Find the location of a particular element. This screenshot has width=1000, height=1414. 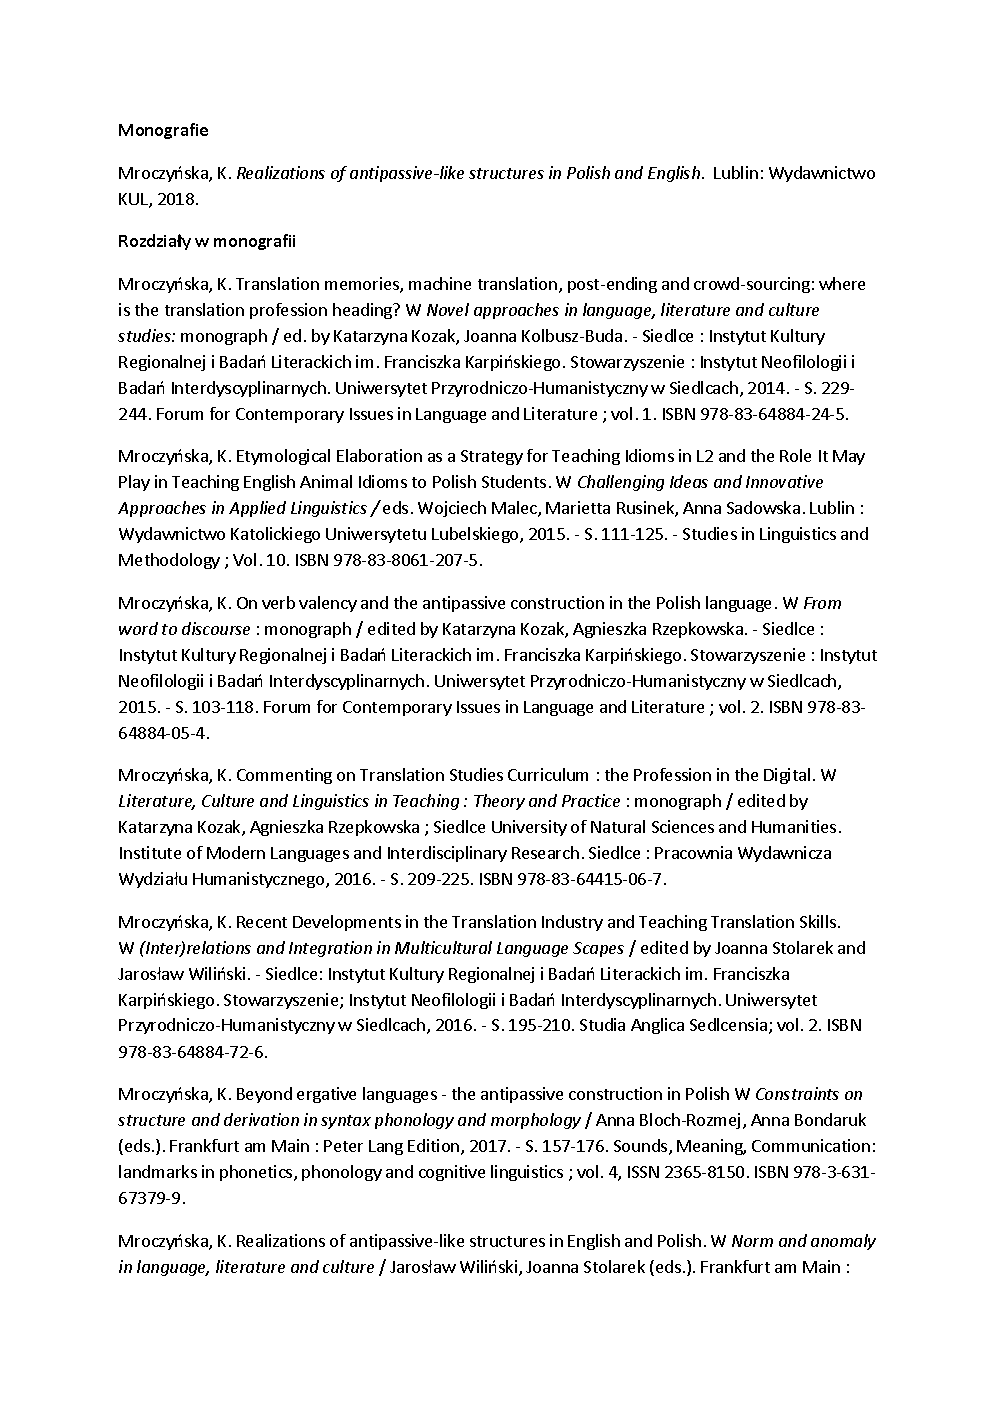

Curriculum is located at coordinates (548, 774).
